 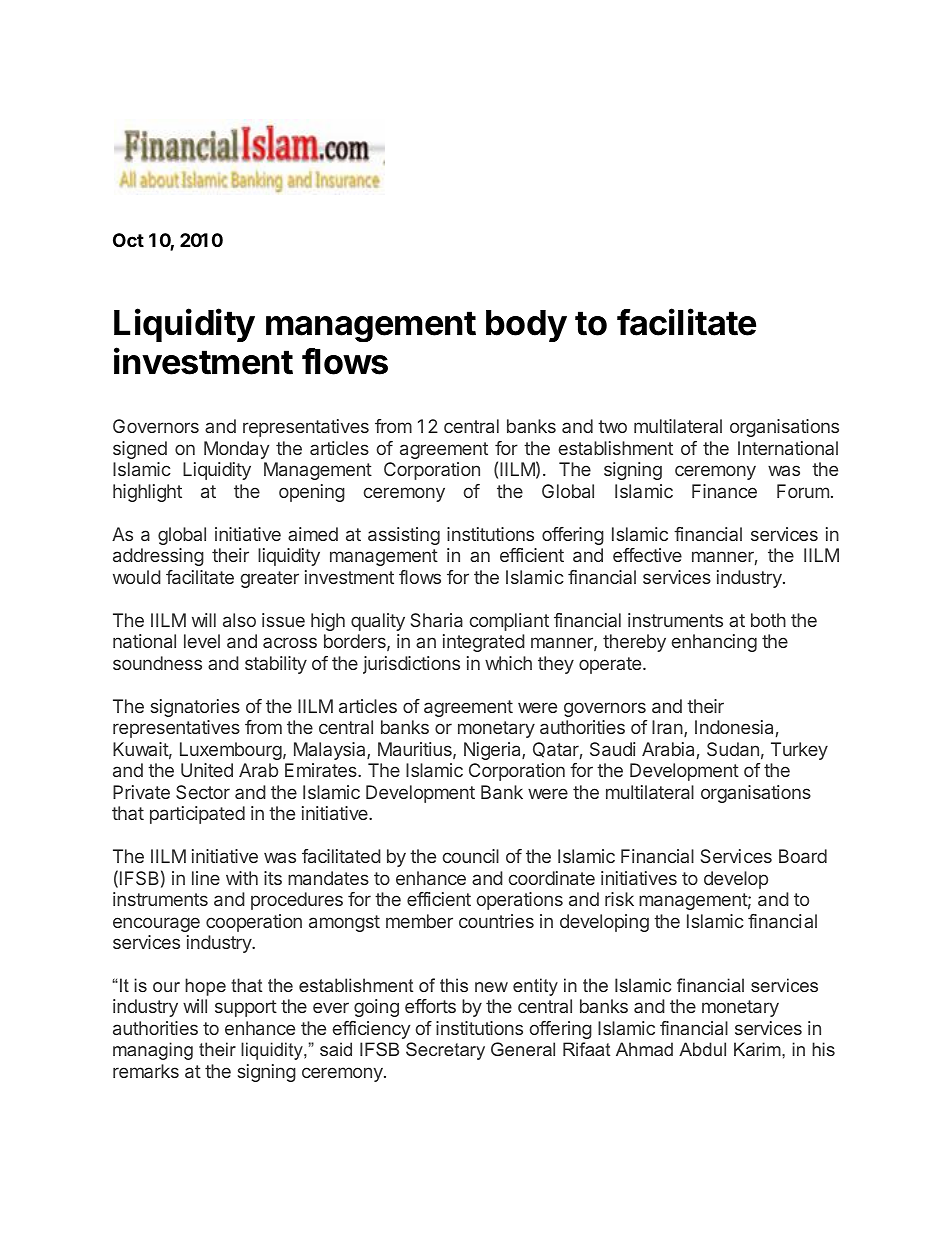 I want to click on Monday, so click(x=236, y=450).
